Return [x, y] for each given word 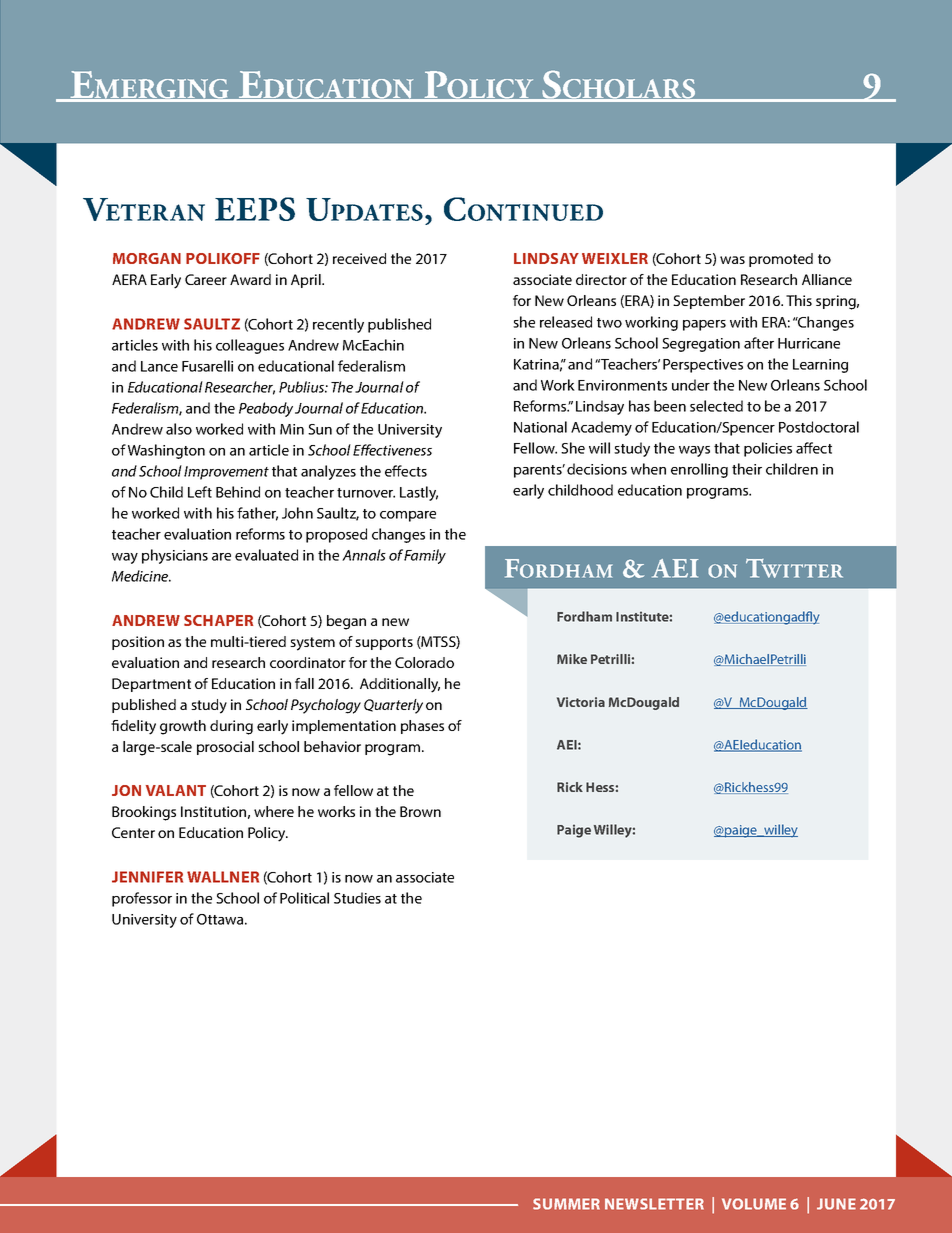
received [359, 258]
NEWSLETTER [654, 1204]
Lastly [419, 493]
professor [142, 899]
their [747, 469]
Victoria [581, 702]
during [231, 727]
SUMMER [566, 1204]
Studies [357, 898]
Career [206, 279]
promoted [781, 260]
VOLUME [754, 1204]
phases [422, 727]
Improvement [226, 473]
